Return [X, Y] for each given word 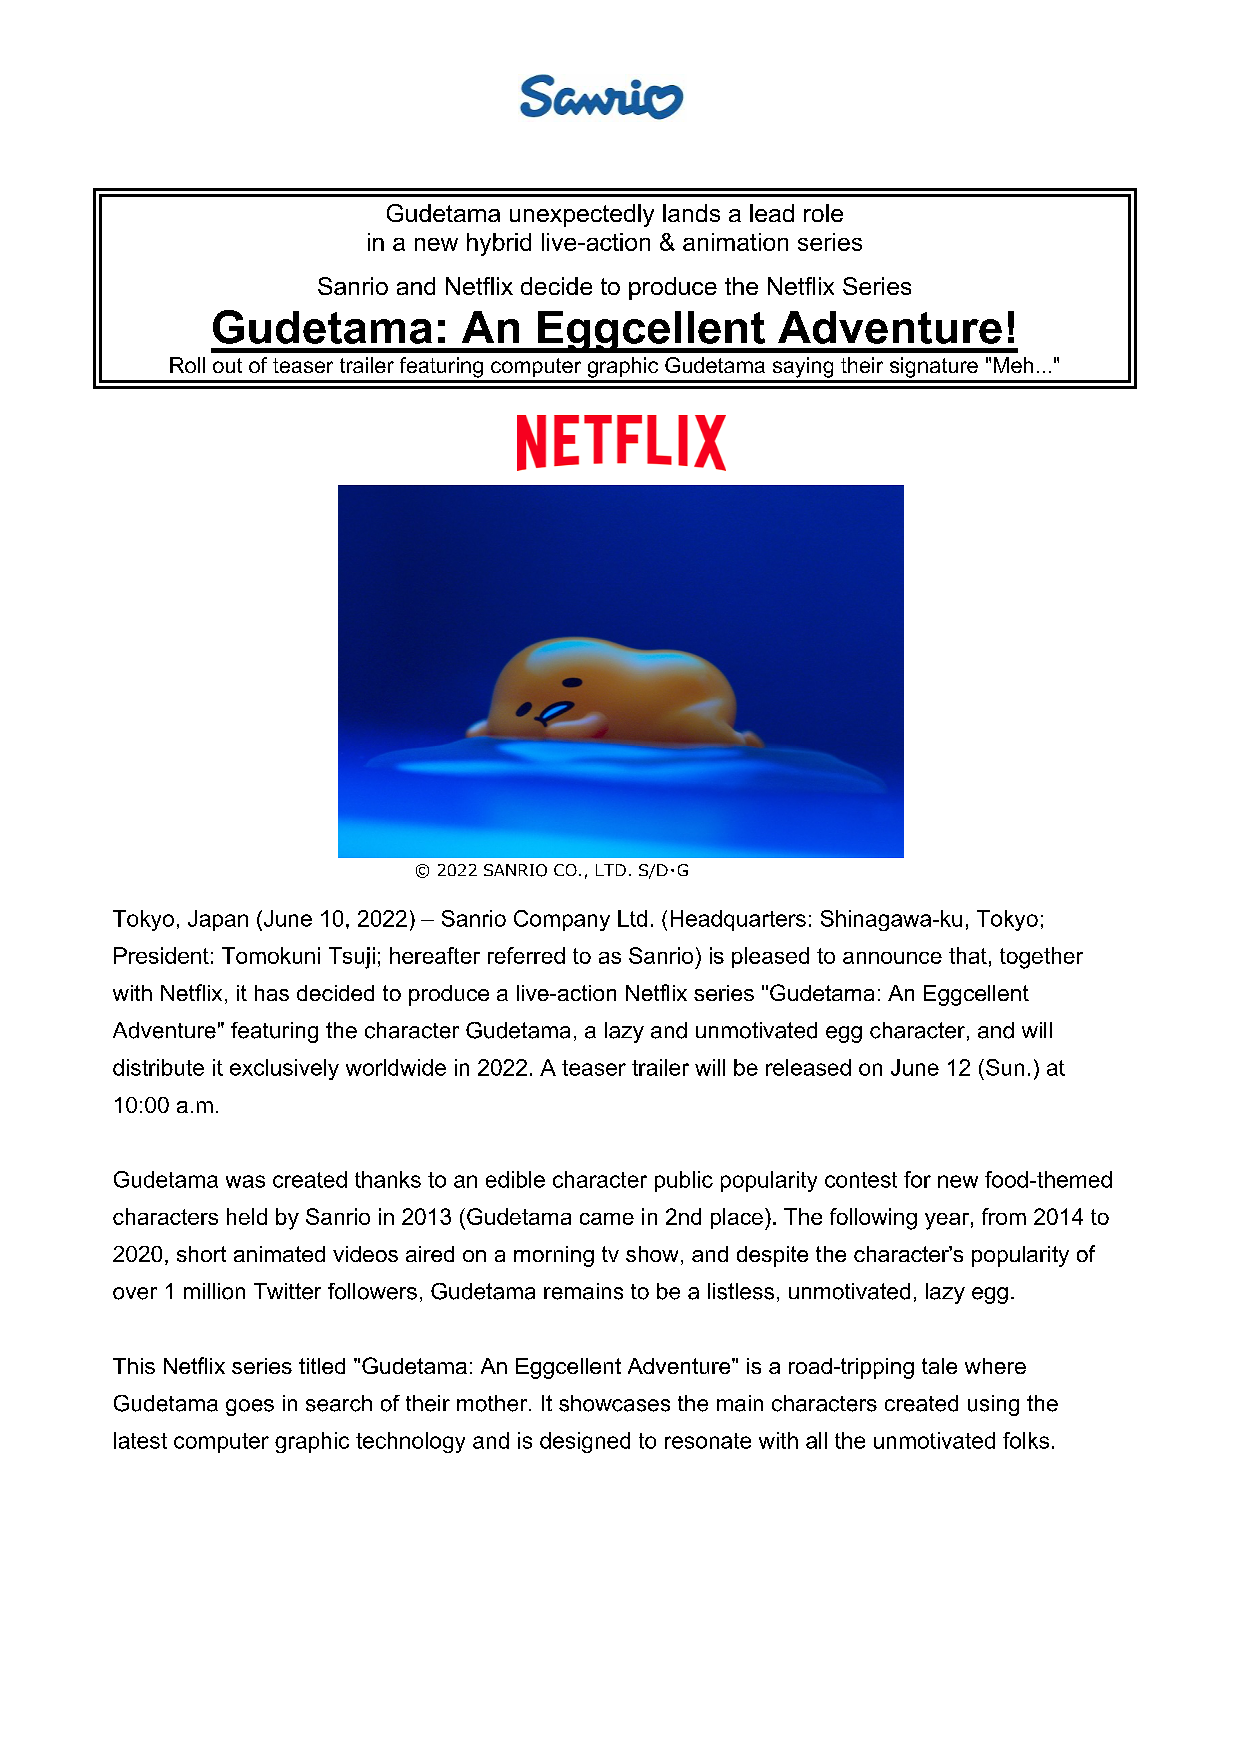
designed [585, 1442]
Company [562, 920]
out [227, 365]
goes [250, 1407]
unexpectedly [582, 215]
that [968, 955]
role [823, 213]
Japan [218, 920]
